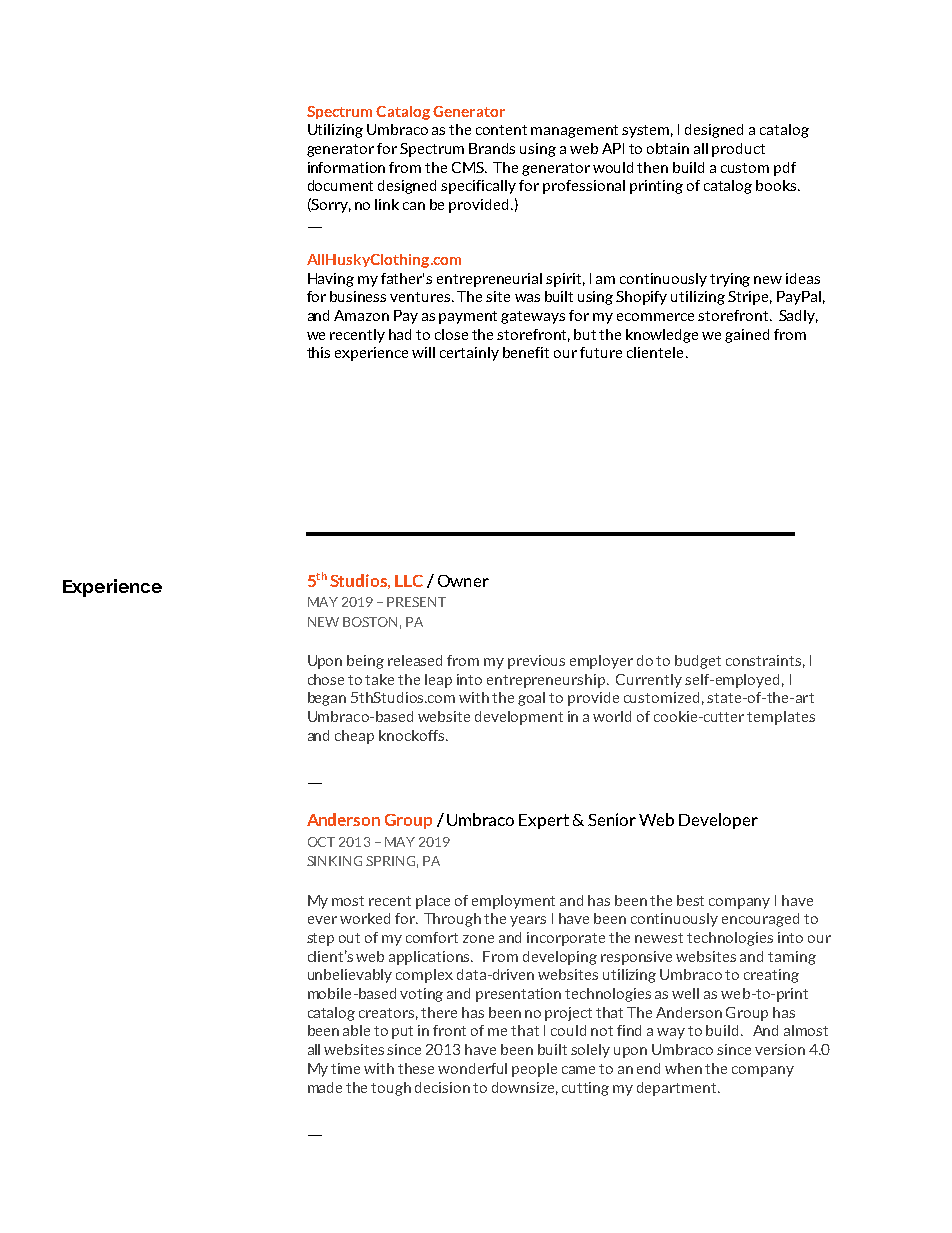  I want to click on Developer, so click(718, 821).
